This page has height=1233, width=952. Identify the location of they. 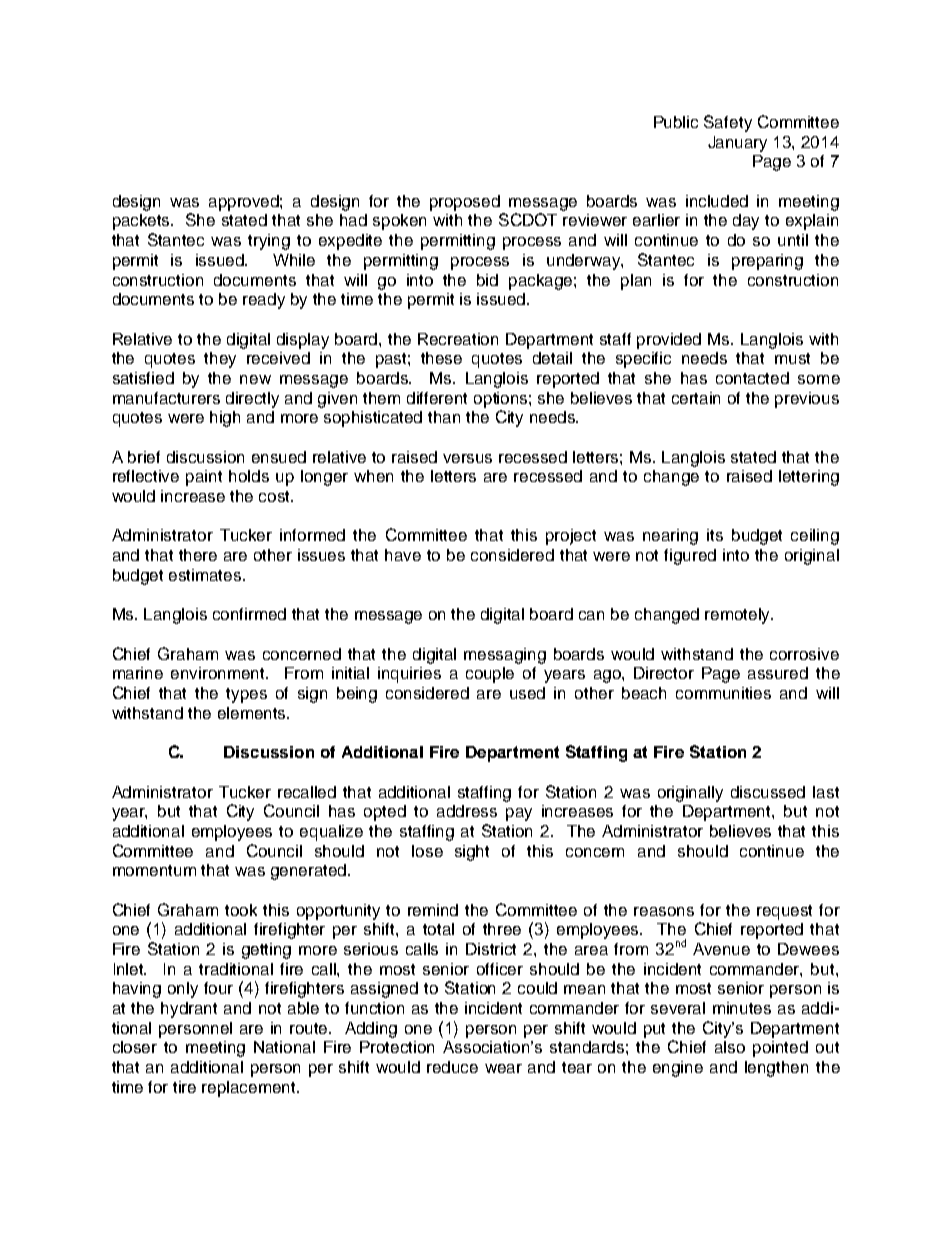
(220, 360).
